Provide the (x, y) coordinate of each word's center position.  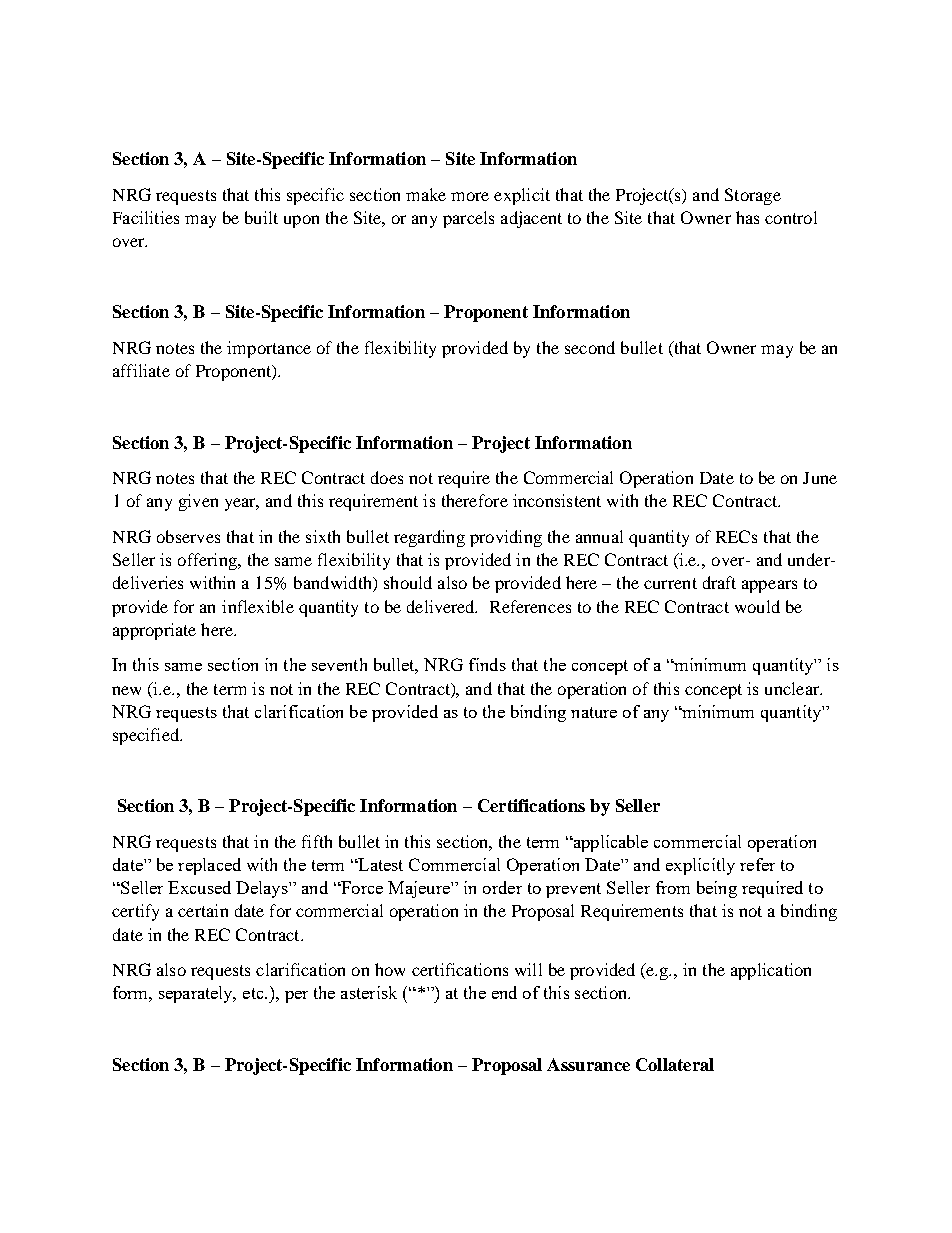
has (747, 217)
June (820, 478)
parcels (468, 219)
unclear (793, 688)
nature (594, 712)
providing (506, 538)
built (261, 217)
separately (197, 994)
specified (147, 736)
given (198, 502)
